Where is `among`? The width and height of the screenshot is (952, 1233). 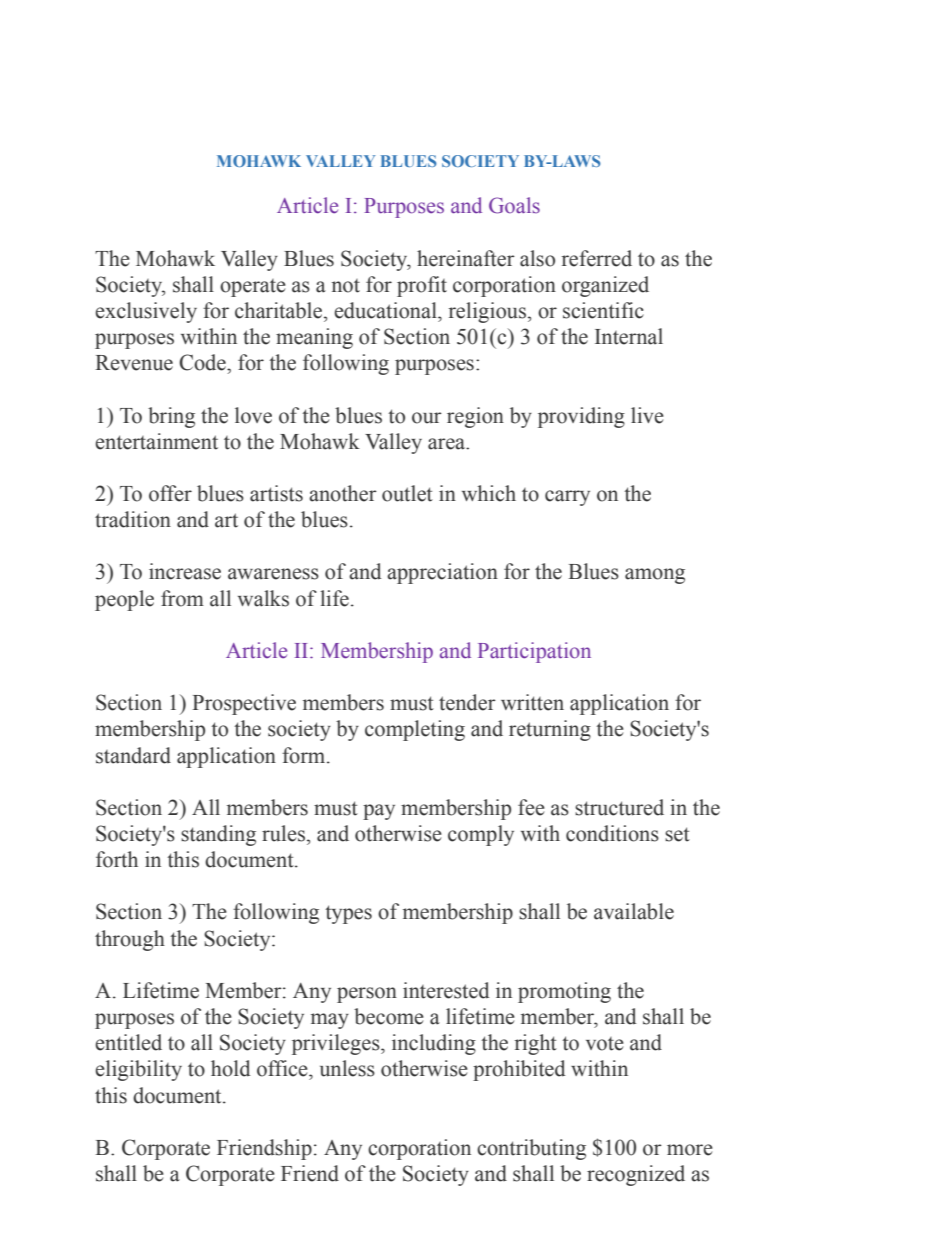
among is located at coordinates (655, 576).
